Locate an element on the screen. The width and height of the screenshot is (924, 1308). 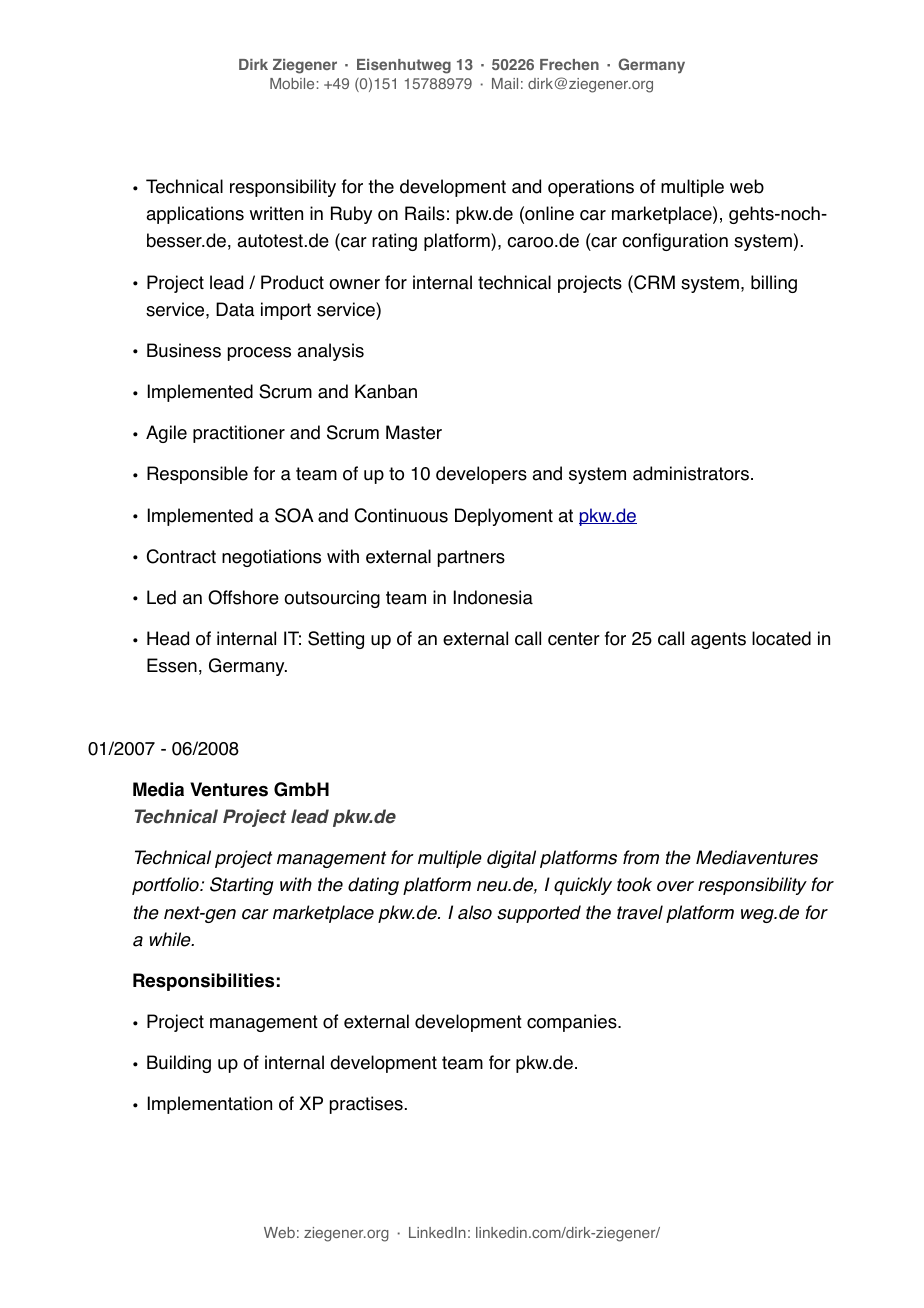
Mail is located at coordinates (505, 83).
